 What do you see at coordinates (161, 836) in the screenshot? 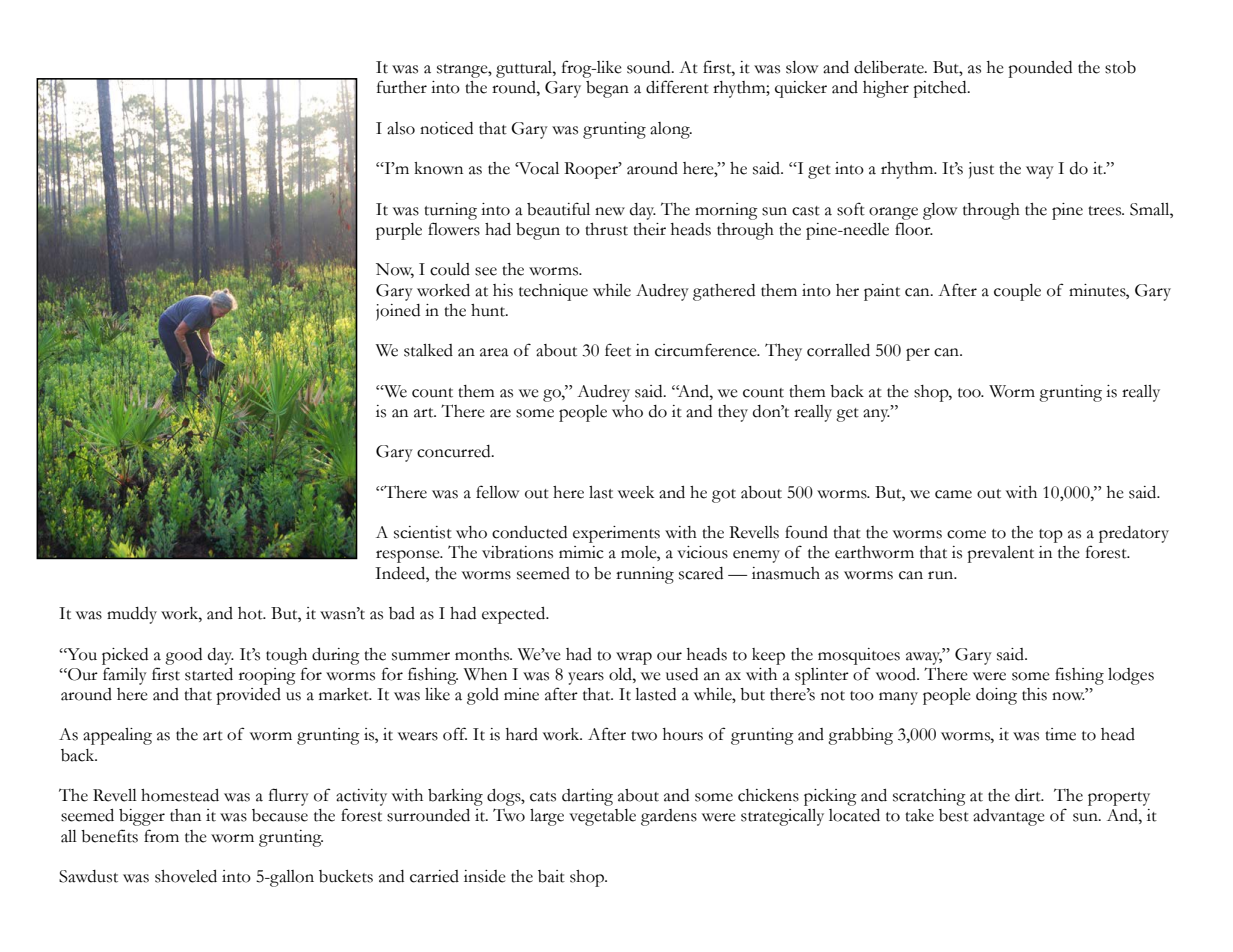
I see `from` at bounding box center [161, 836].
